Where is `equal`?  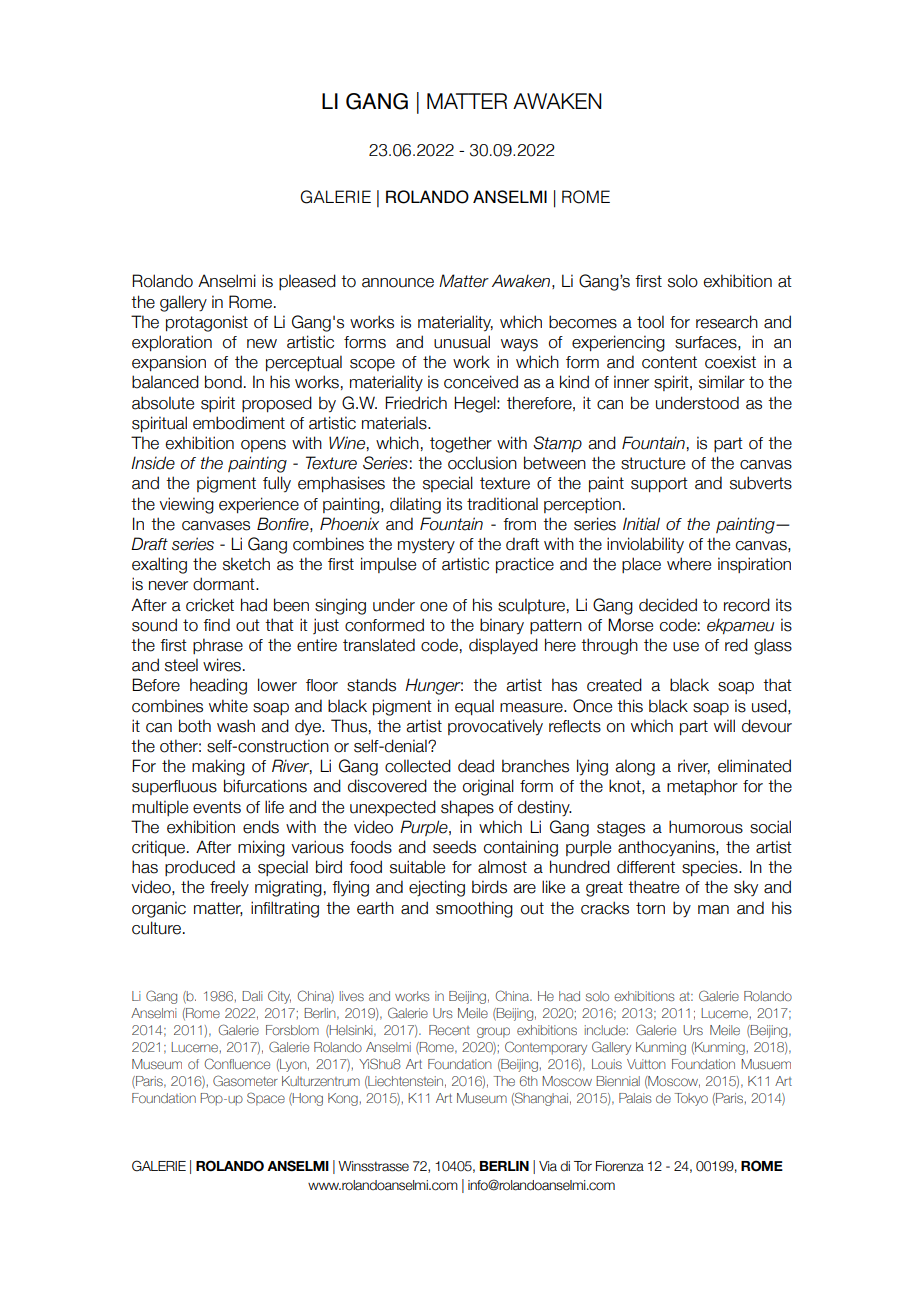
equal is located at coordinates (474, 707).
